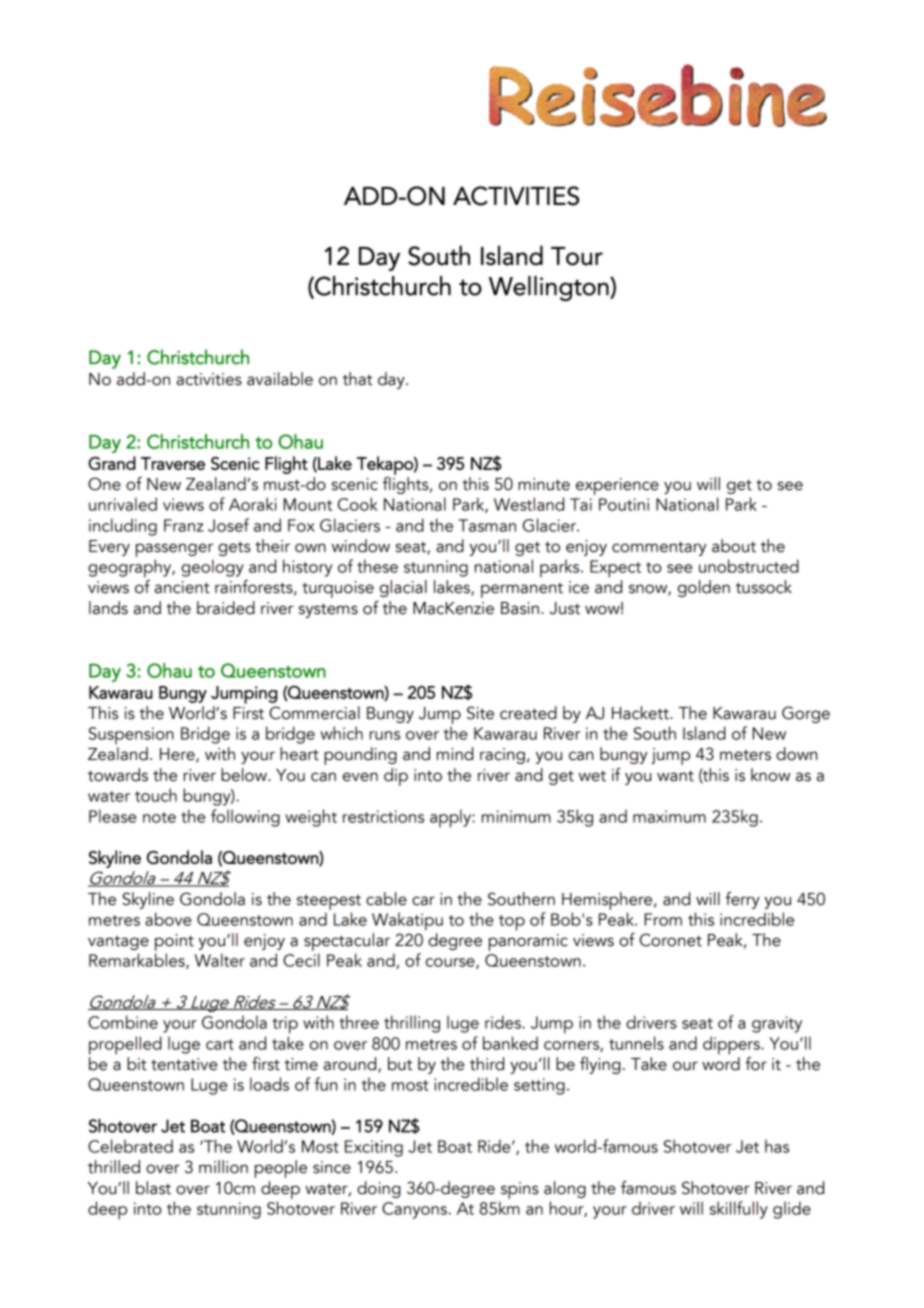  Describe the element at coordinates (577, 256) in the document. I see `Tour` at that location.
